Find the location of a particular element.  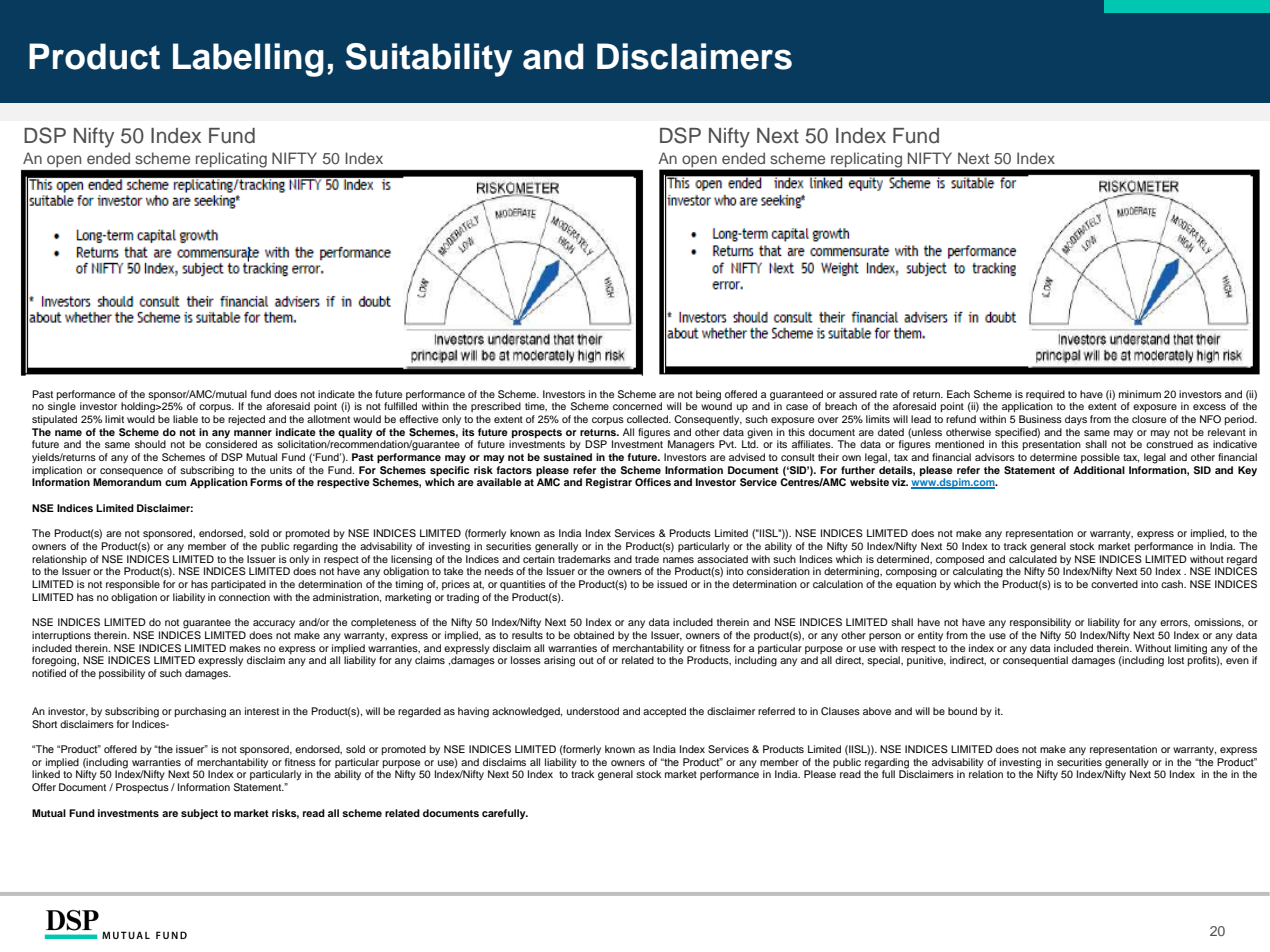

minimum is located at coordinates (1140, 394).
